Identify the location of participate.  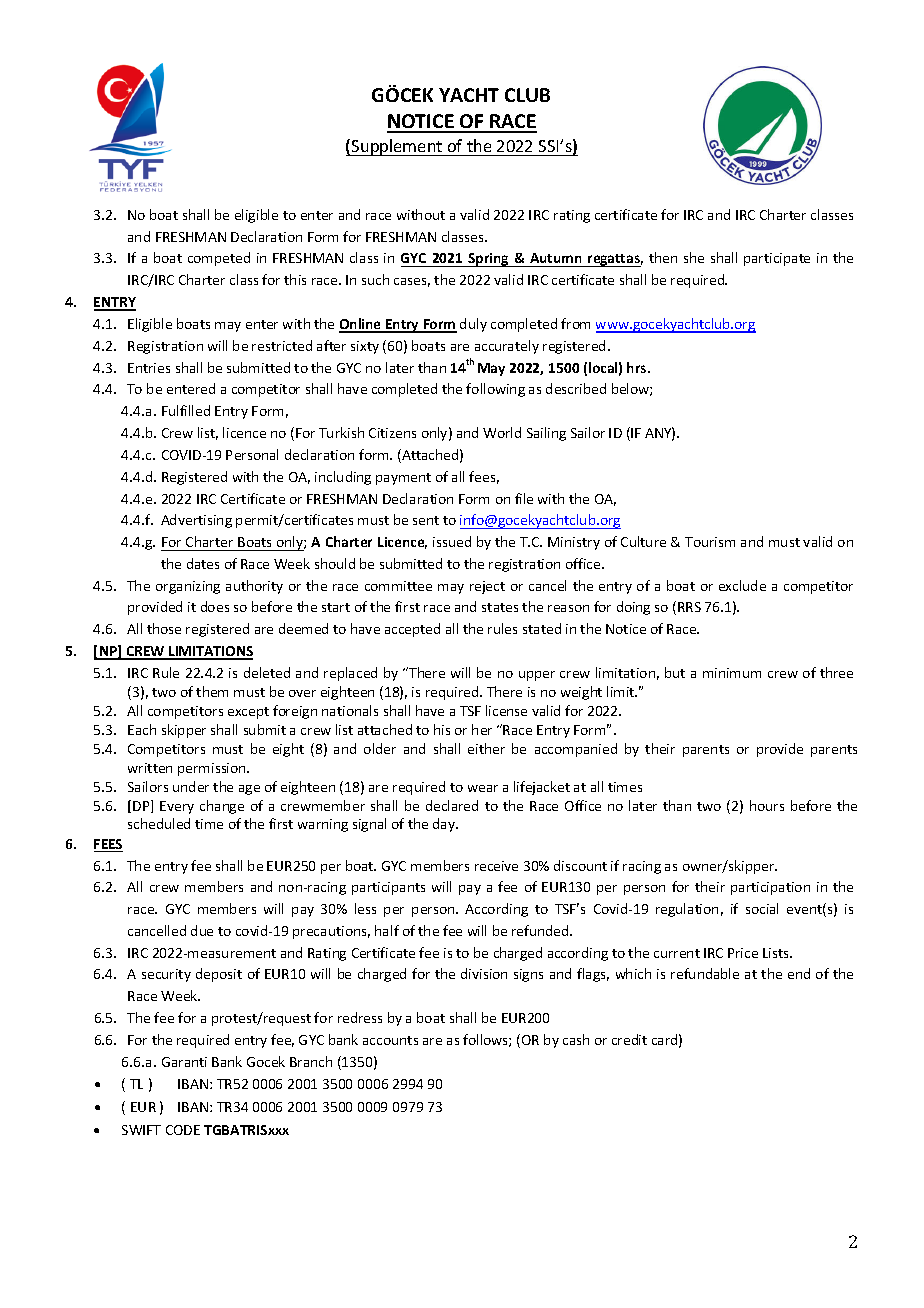
(777, 259).
